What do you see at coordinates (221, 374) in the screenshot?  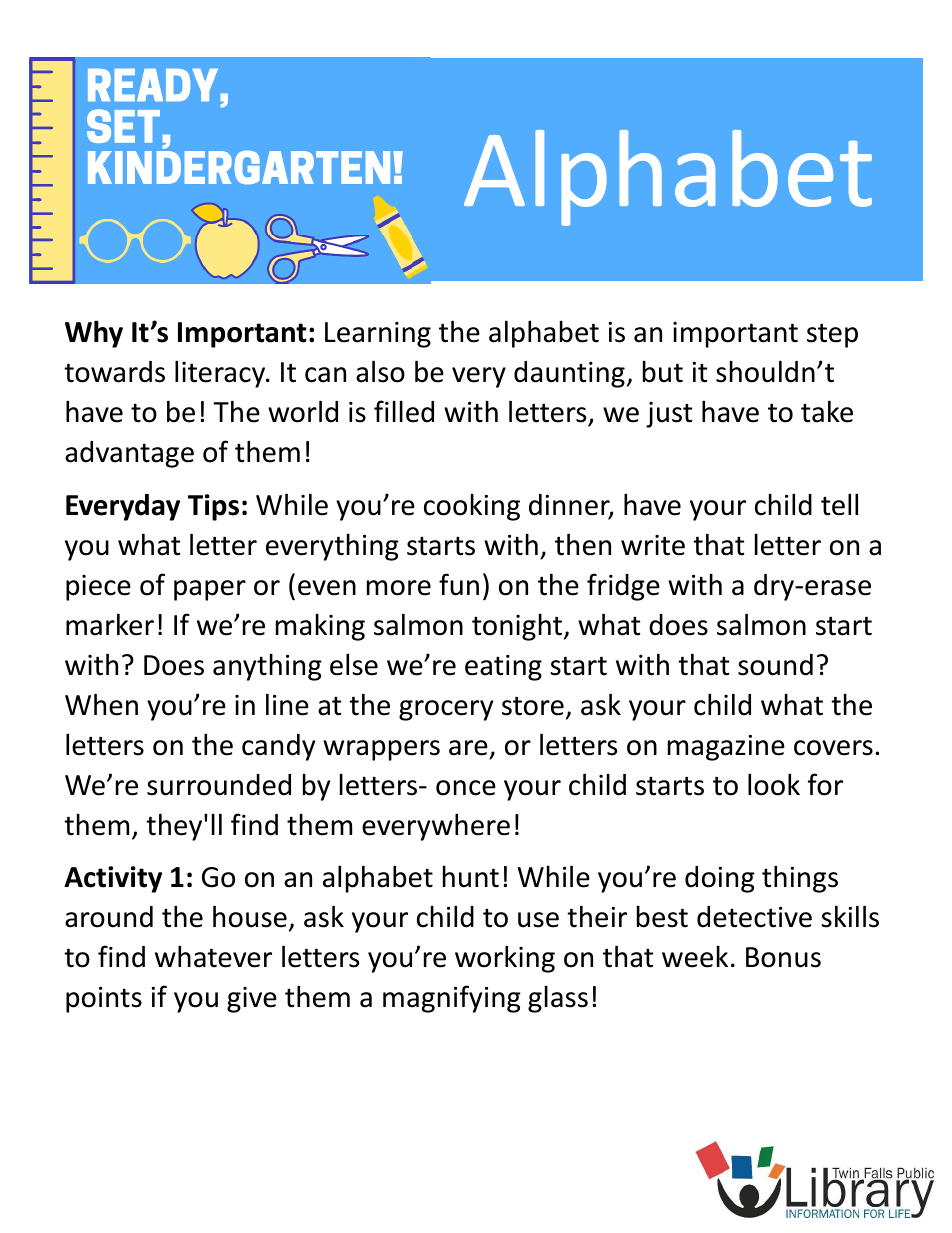 I see `literacy` at bounding box center [221, 374].
